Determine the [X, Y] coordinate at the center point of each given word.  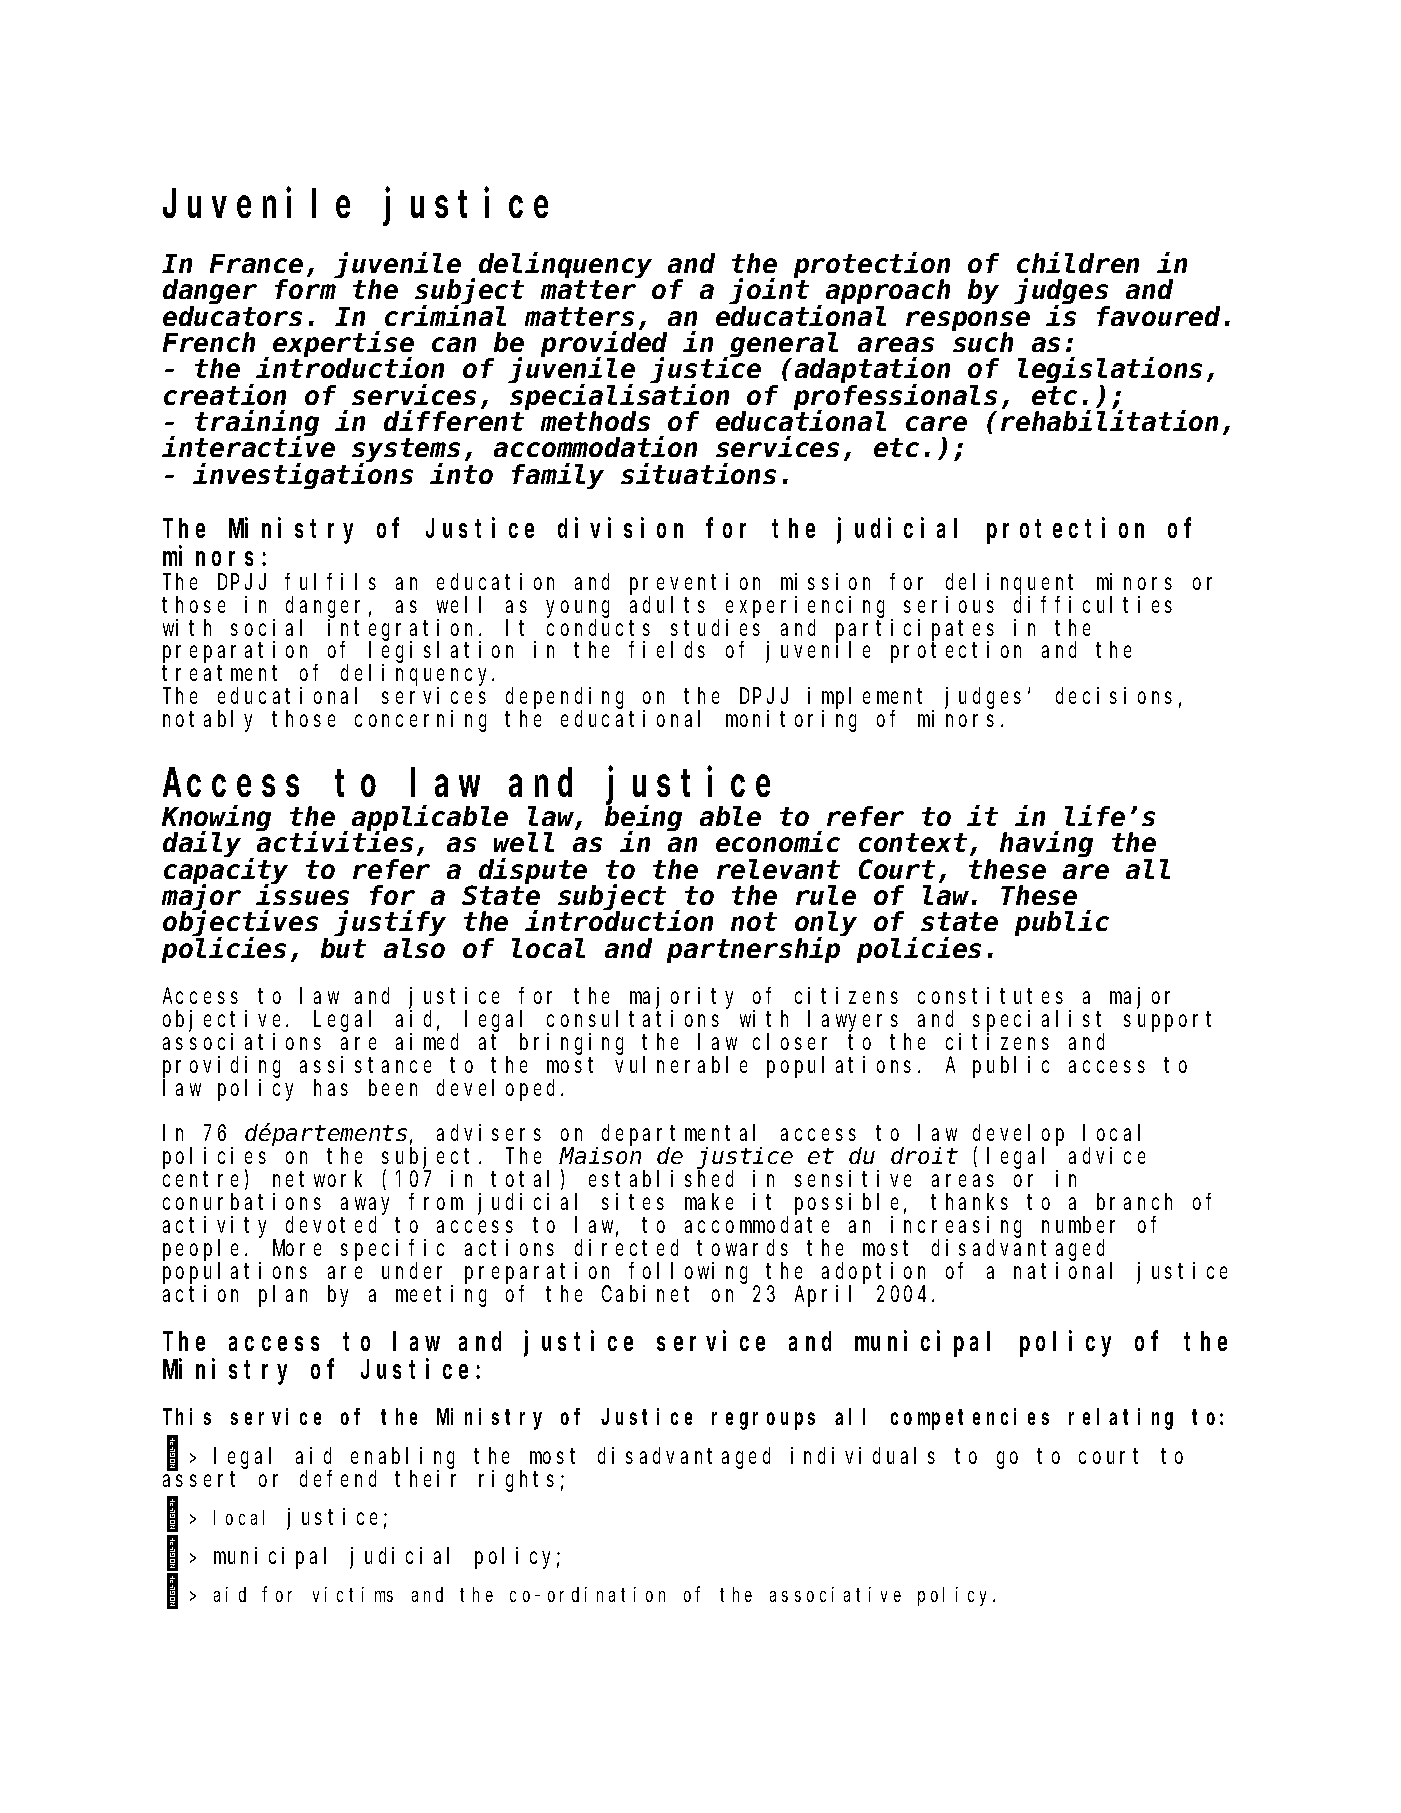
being [643, 820]
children [1078, 263]
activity [218, 1228]
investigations [303, 476]
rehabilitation [1109, 421]
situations [698, 474]
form [305, 290]
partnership [753, 950]
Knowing [216, 820]
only [826, 925]
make [709, 1202]
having [1046, 845]
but [343, 948]
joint [769, 292]
